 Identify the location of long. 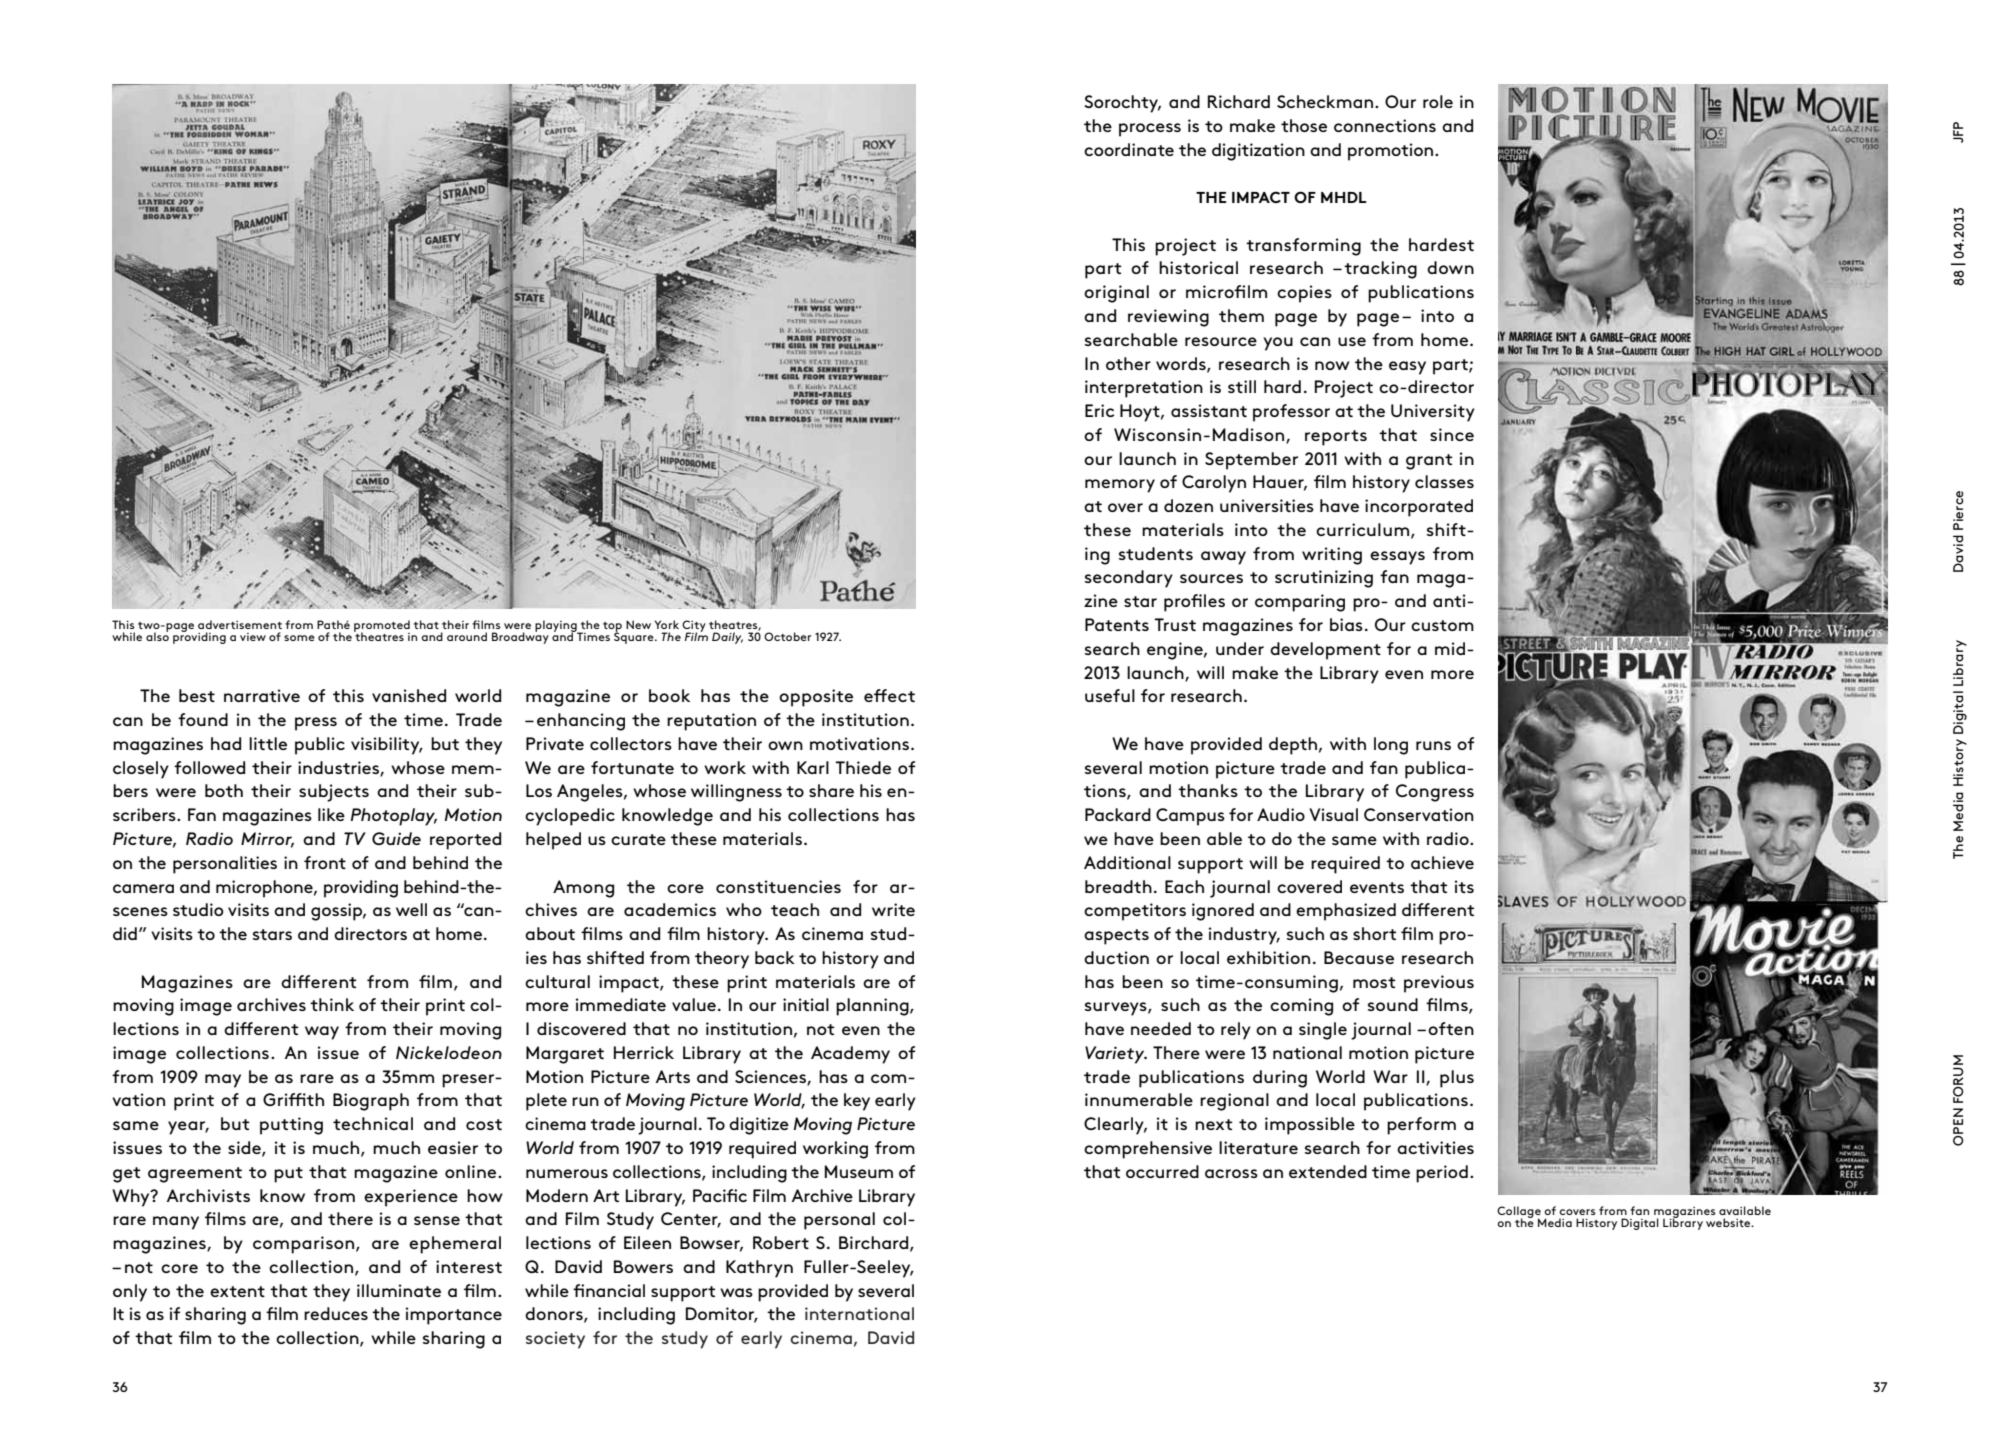
(1391, 746).
